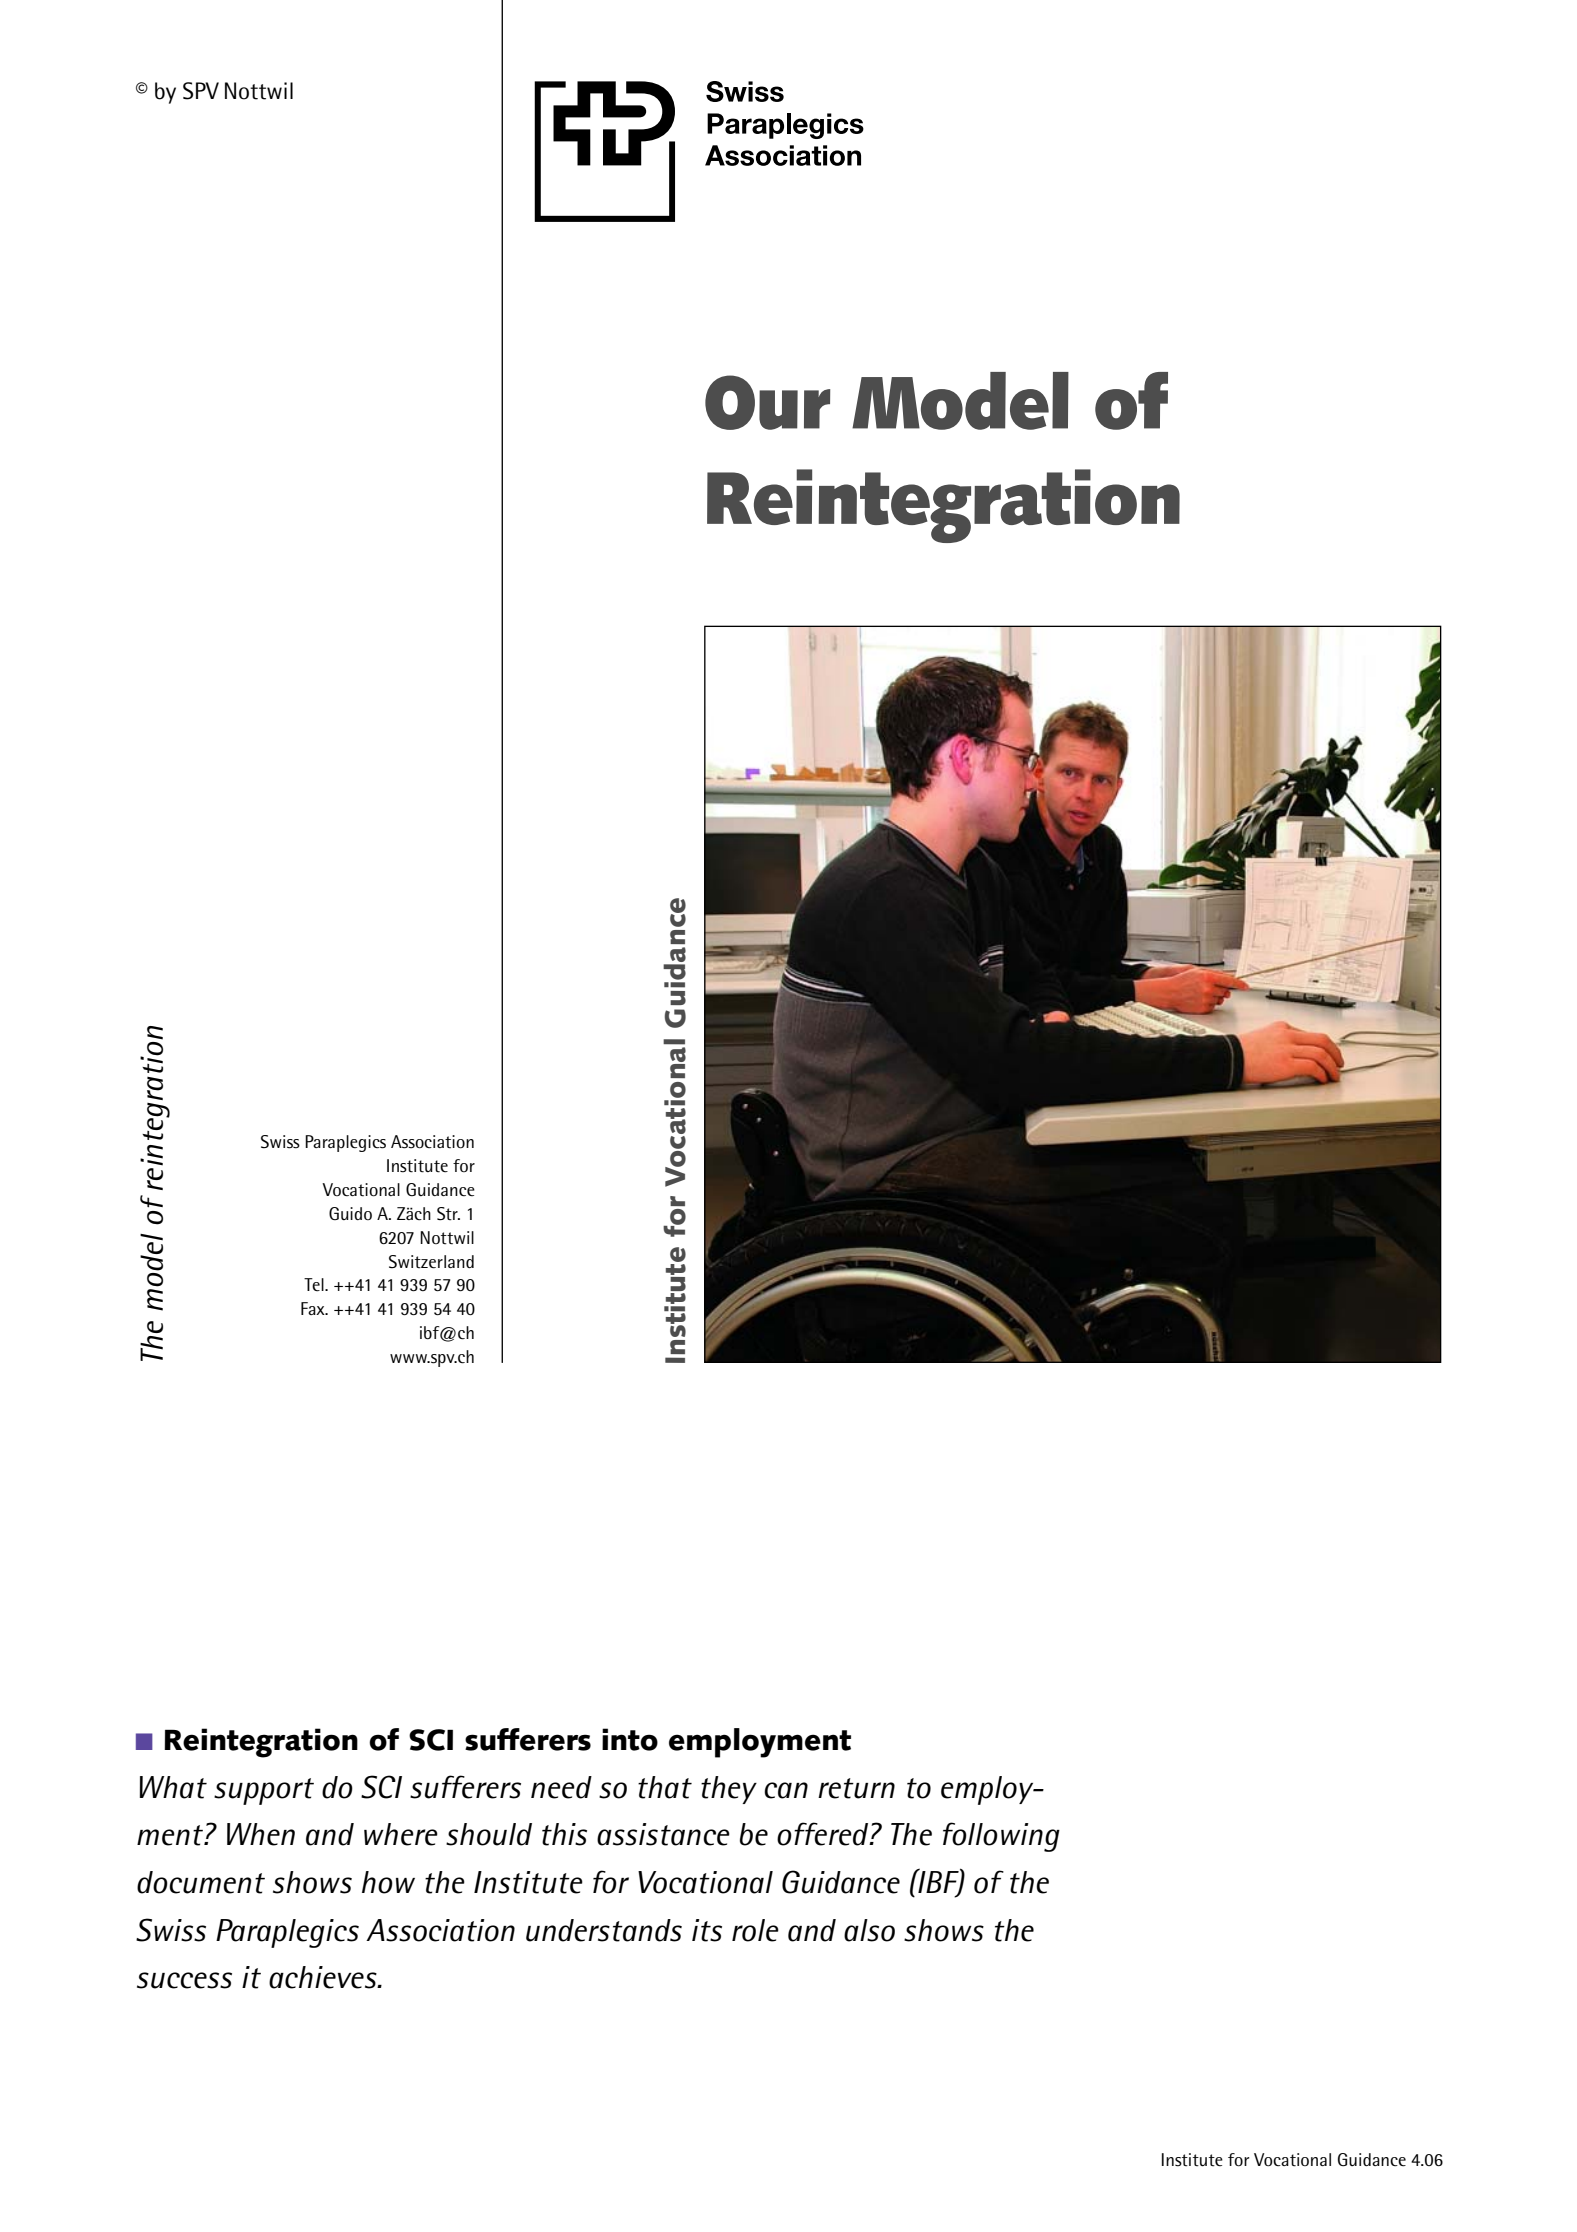 The width and height of the page is (1577, 2232). What do you see at coordinates (350, 1213) in the page?
I see `Guido` at bounding box center [350, 1213].
